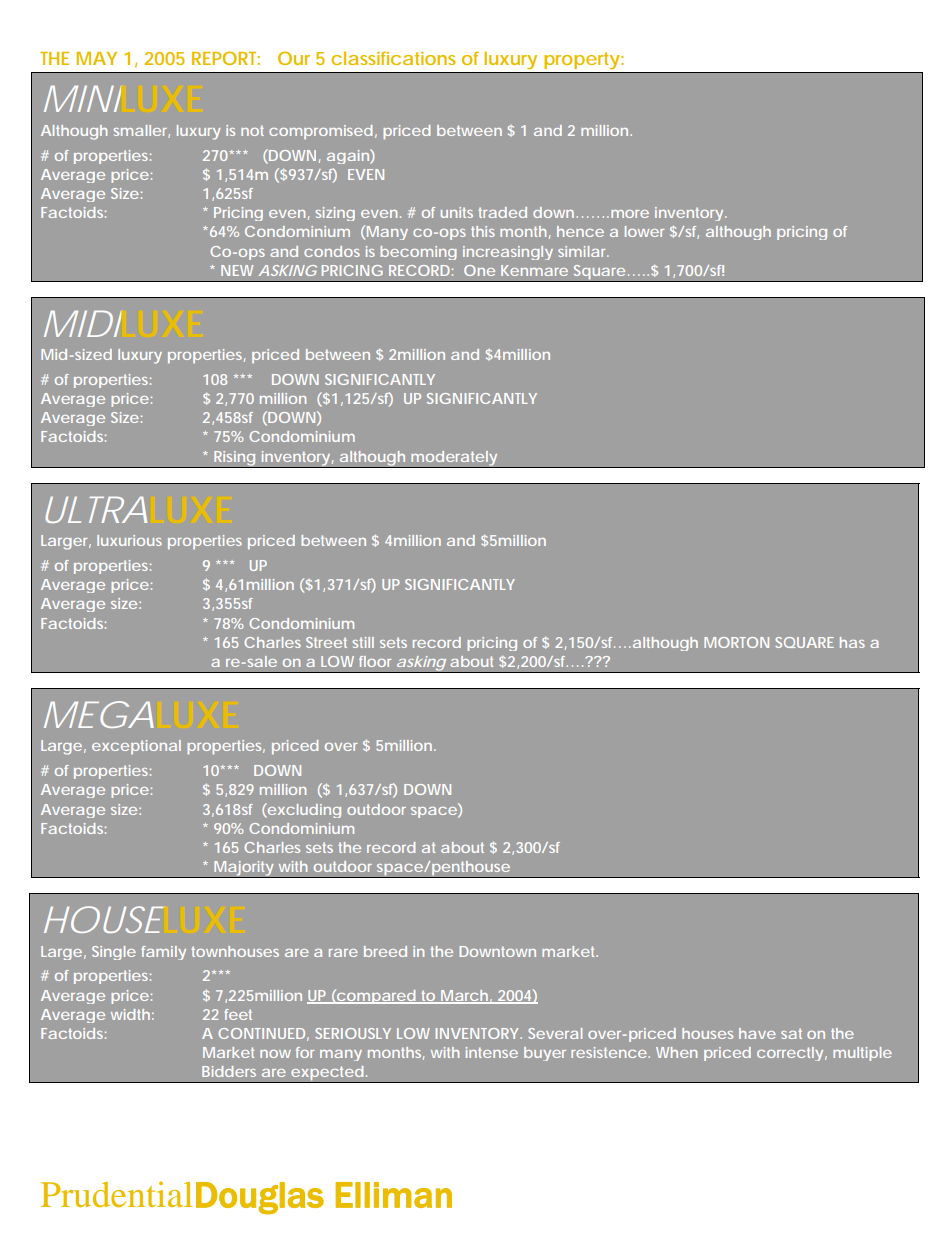  I want to click on buyer, so click(545, 1054).
